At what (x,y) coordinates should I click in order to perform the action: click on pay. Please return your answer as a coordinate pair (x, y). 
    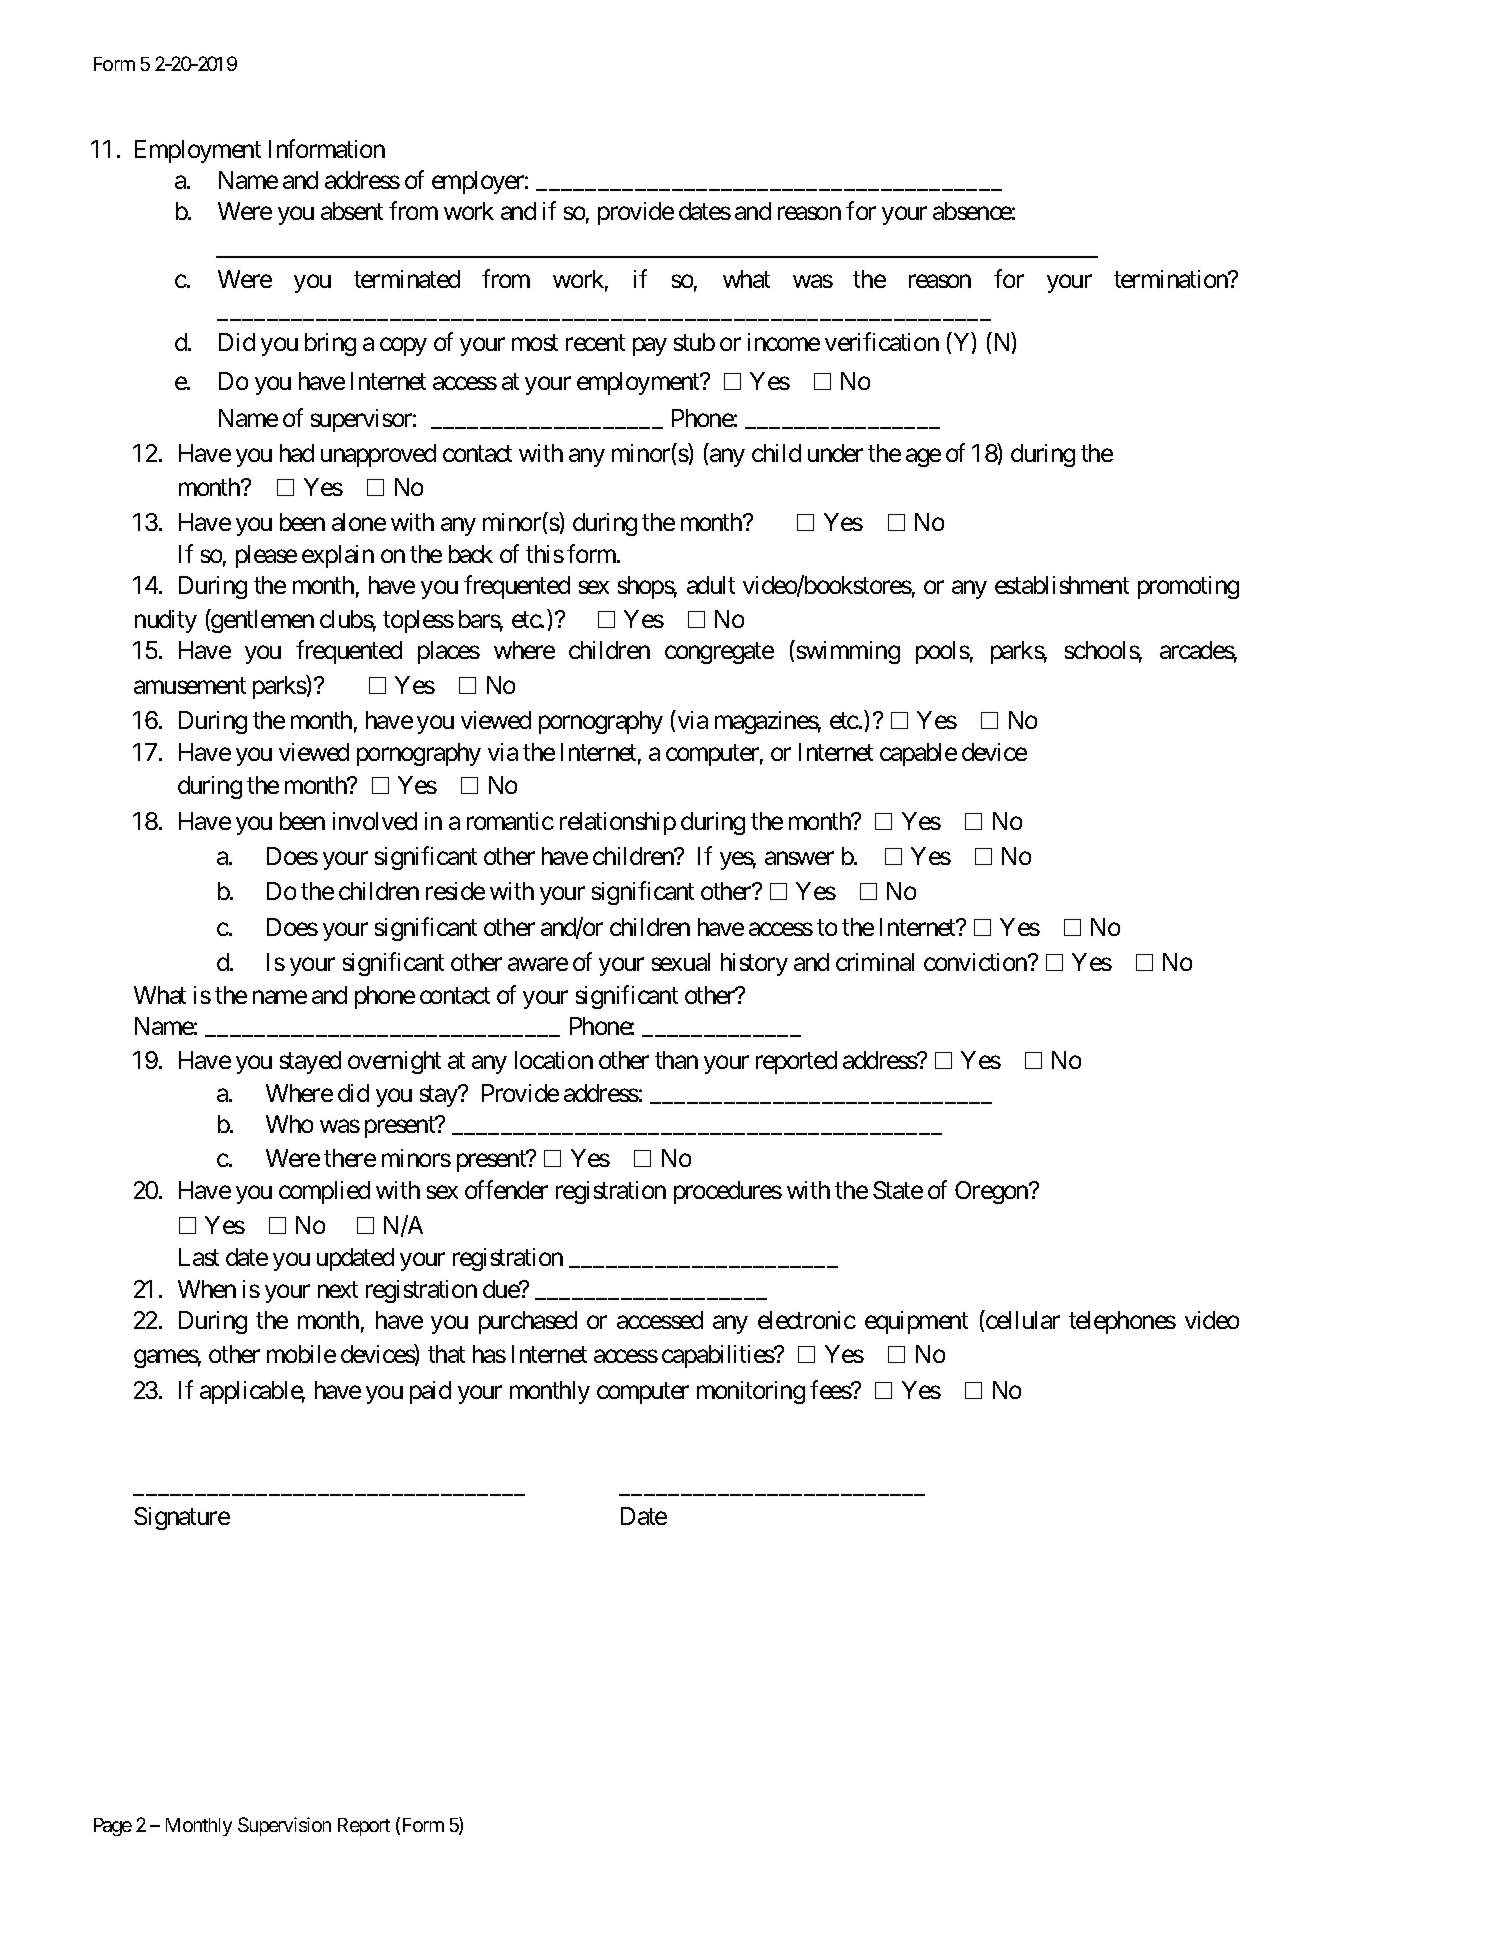
    Looking at the image, I should click on (650, 347).
